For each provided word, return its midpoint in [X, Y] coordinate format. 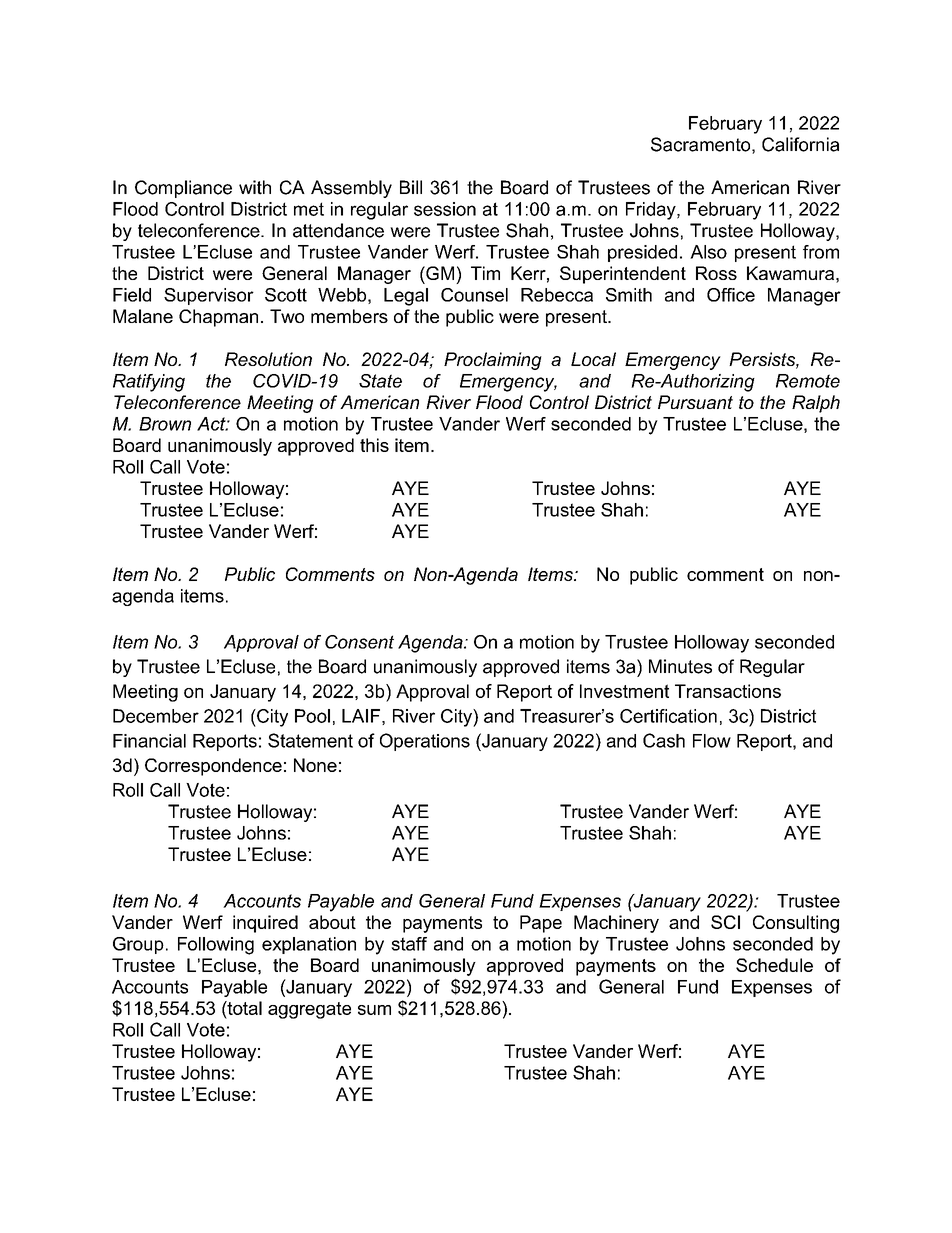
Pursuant [695, 402]
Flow [712, 741]
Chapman [218, 318]
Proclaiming [493, 361]
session [445, 209]
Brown [165, 424]
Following [216, 946]
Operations [425, 742]
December [156, 716]
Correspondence [213, 767]
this [374, 445]
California [800, 144]
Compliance [183, 189]
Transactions [728, 691]
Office [731, 295]
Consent [359, 642]
